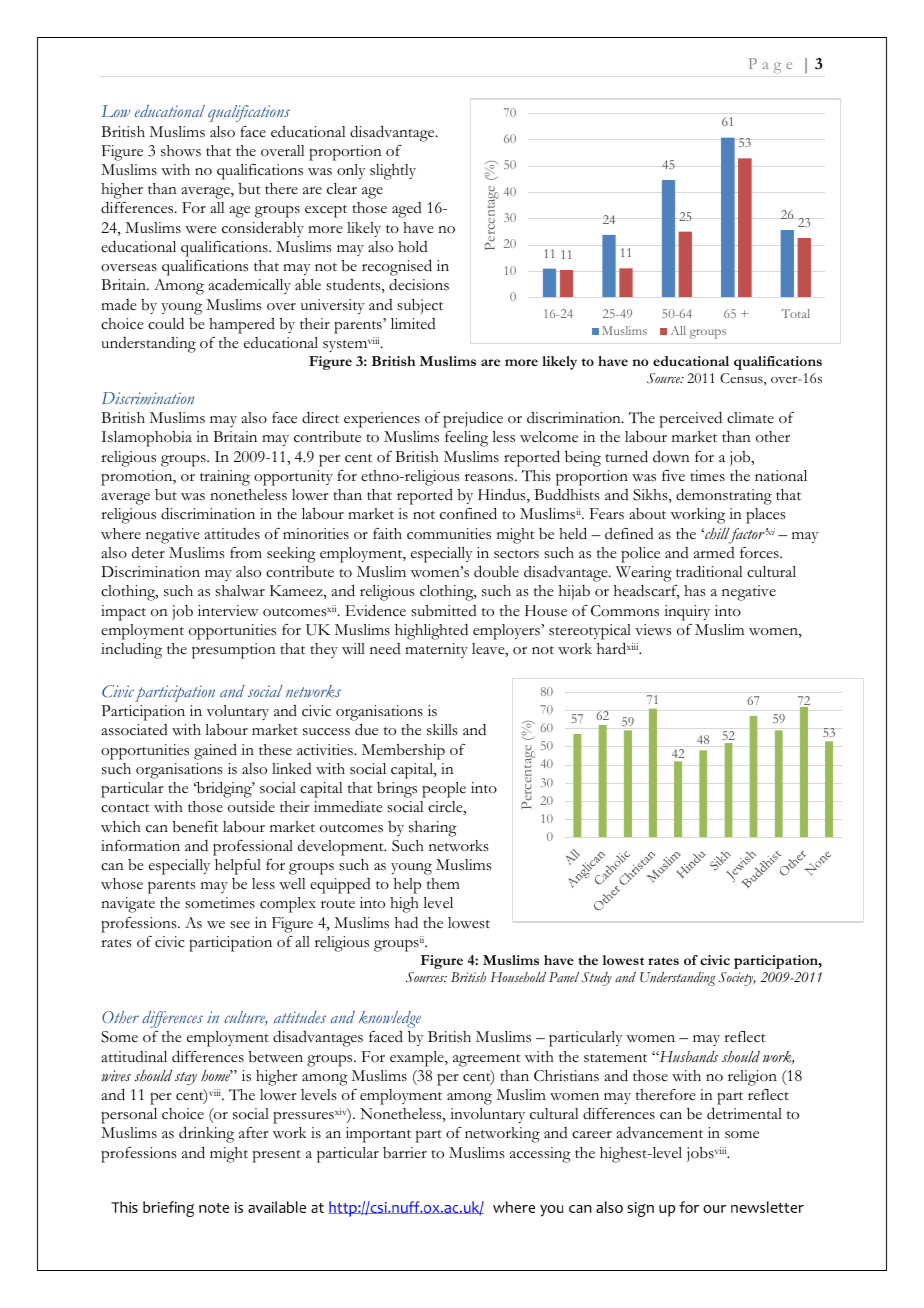 The height and width of the screenshot is (1308, 924). What do you see at coordinates (166, 323) in the screenshot?
I see `could` at bounding box center [166, 323].
